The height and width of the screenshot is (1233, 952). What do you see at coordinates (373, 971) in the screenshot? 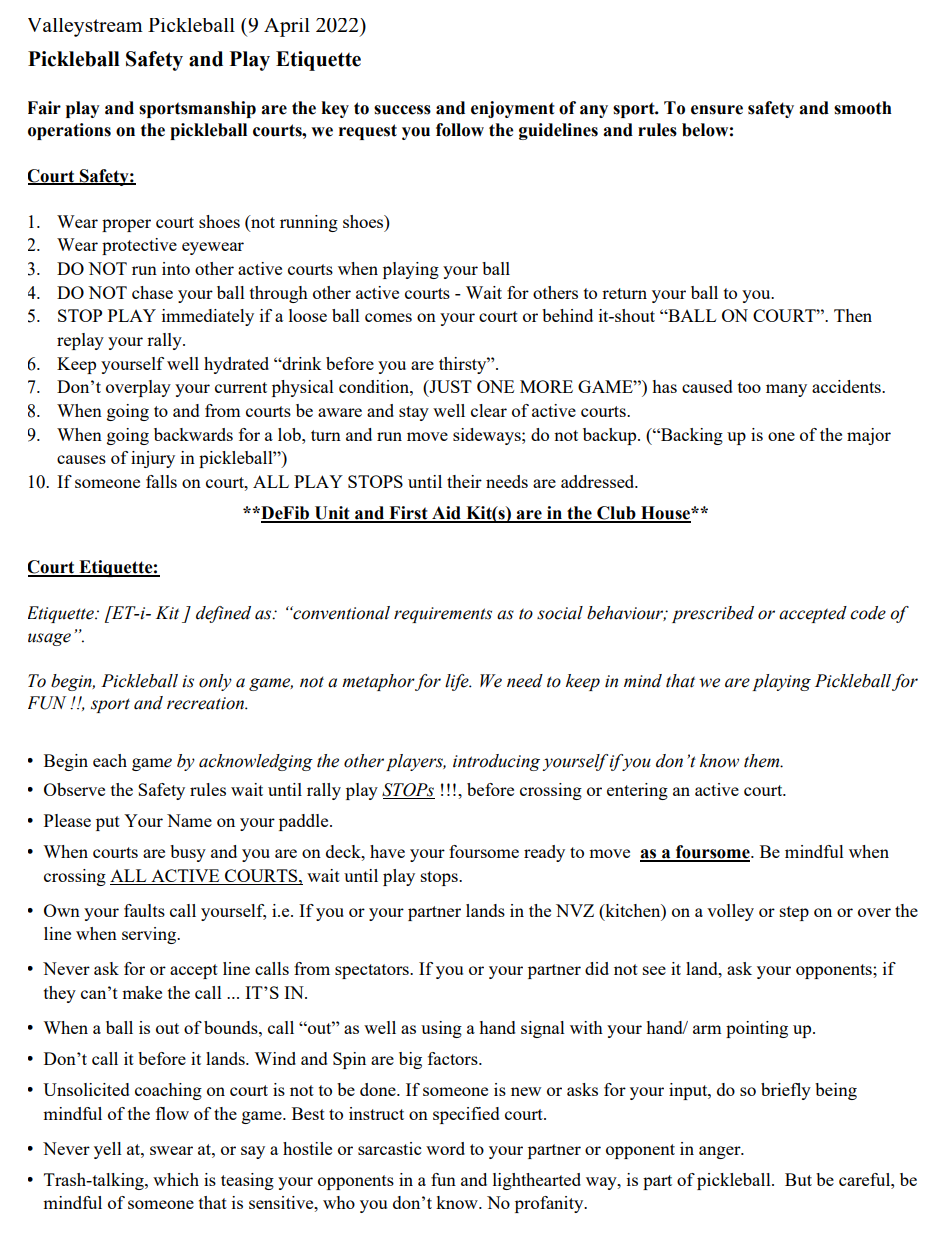
I see `spectators` at bounding box center [373, 971].
